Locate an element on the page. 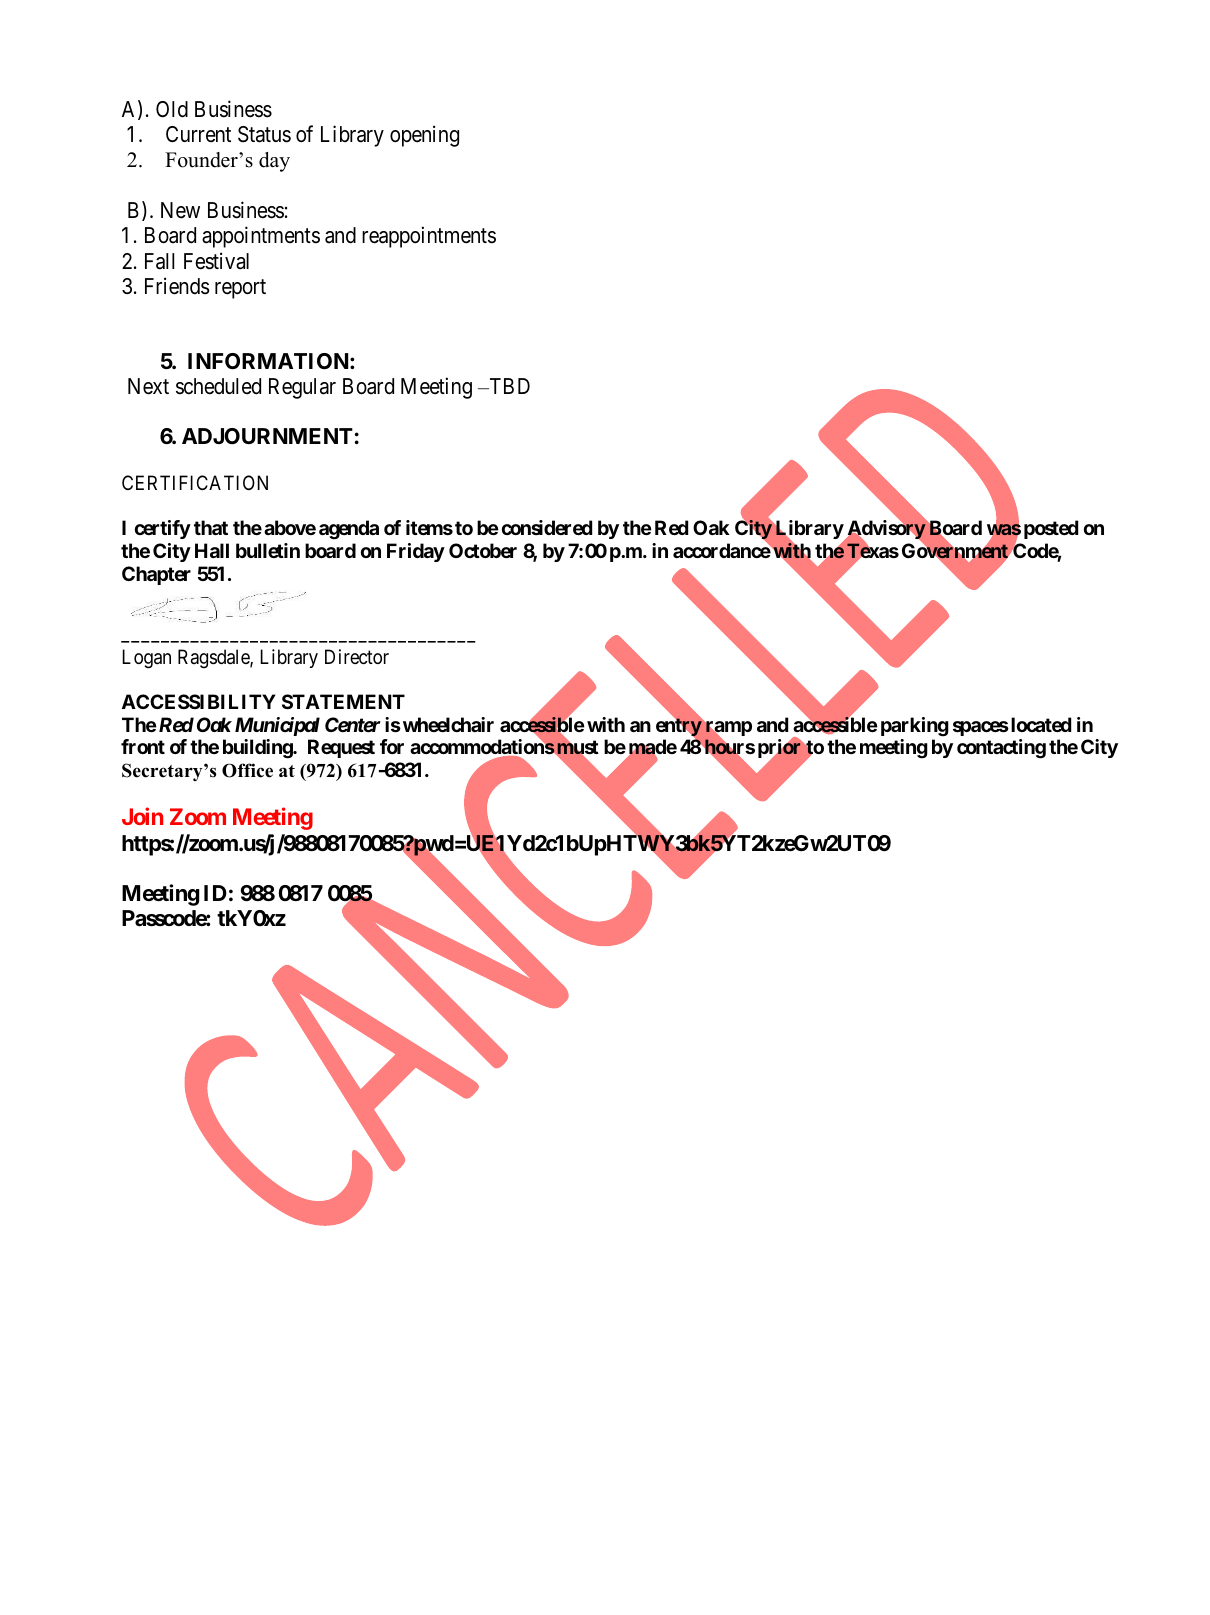 This page has width=1210, height=1615. ADJOURNMENT is located at coordinates (267, 436).
